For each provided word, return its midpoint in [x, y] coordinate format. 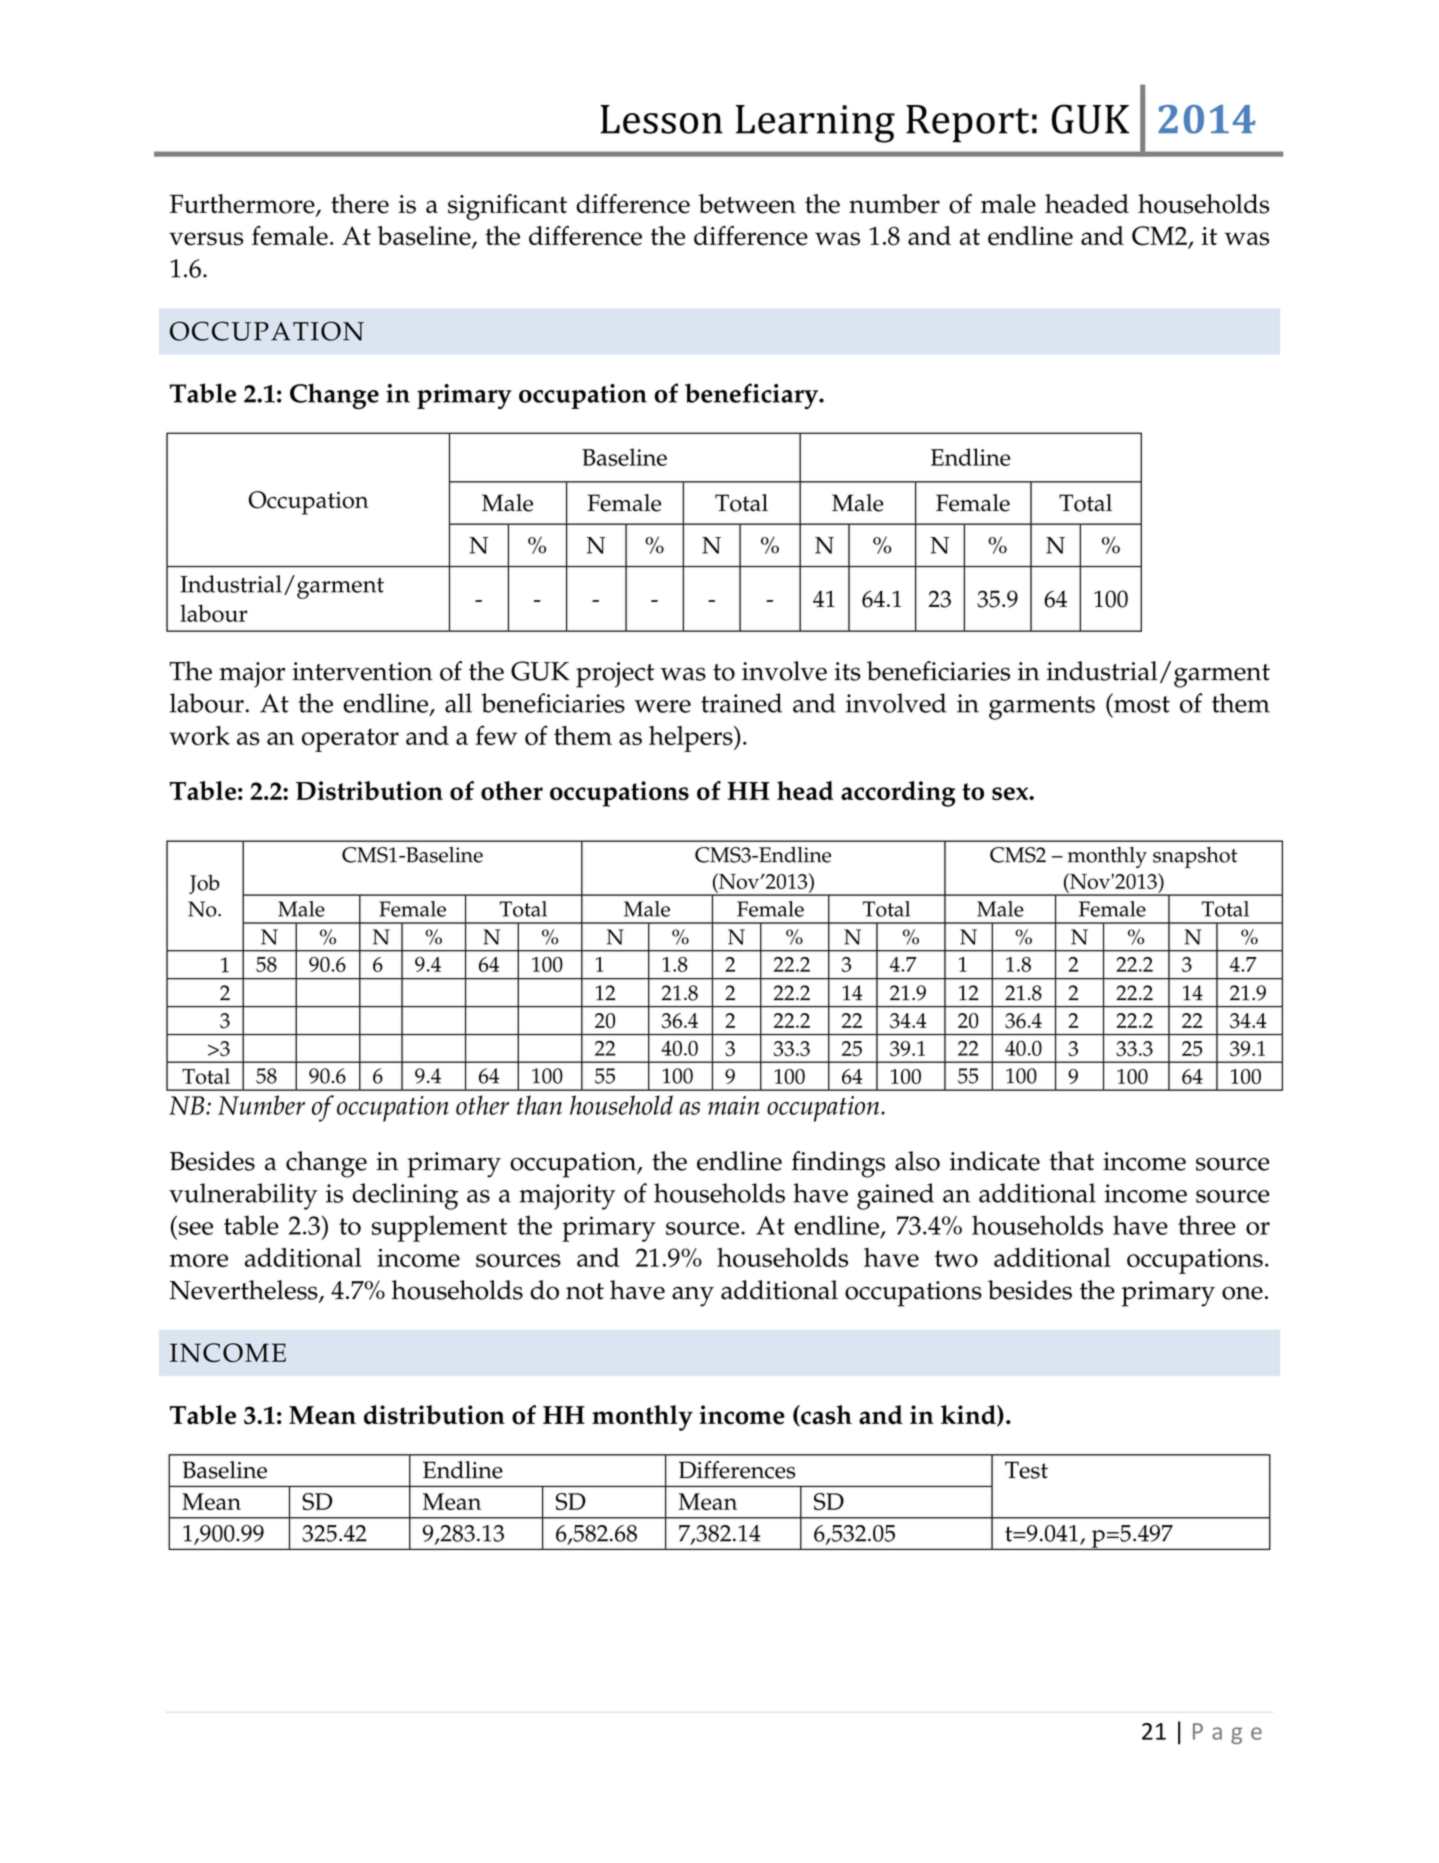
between [747, 204]
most [1141, 703]
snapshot [1195, 857]
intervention [362, 671]
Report [967, 123]
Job [204, 884]
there [360, 204]
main [734, 1105]
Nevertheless [245, 1291]
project [615, 675]
